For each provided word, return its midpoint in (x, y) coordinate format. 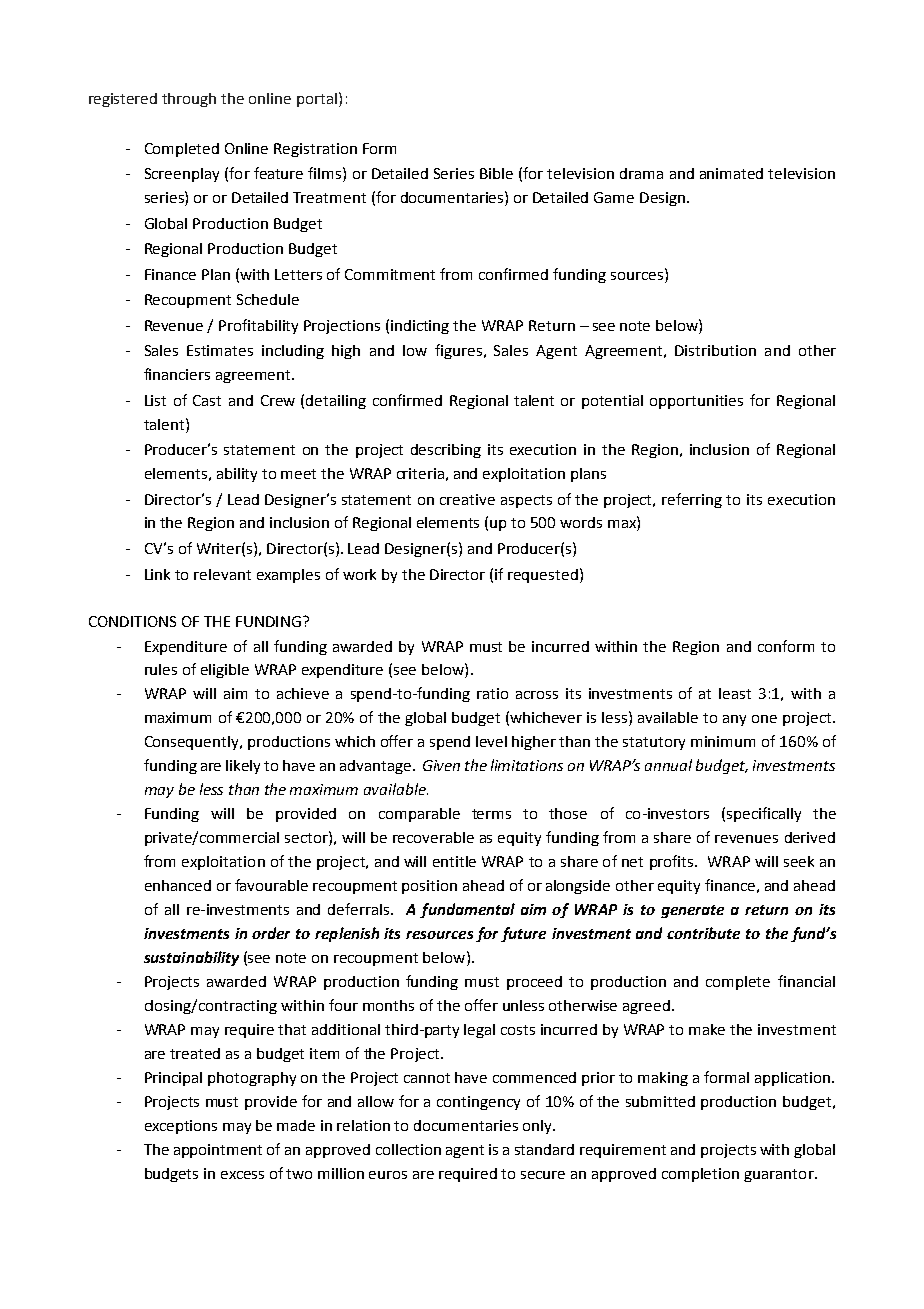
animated (731, 173)
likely (243, 767)
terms (491, 814)
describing (446, 451)
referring (692, 500)
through (189, 100)
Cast (207, 400)
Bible (496, 173)
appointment (218, 1151)
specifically (764, 814)
